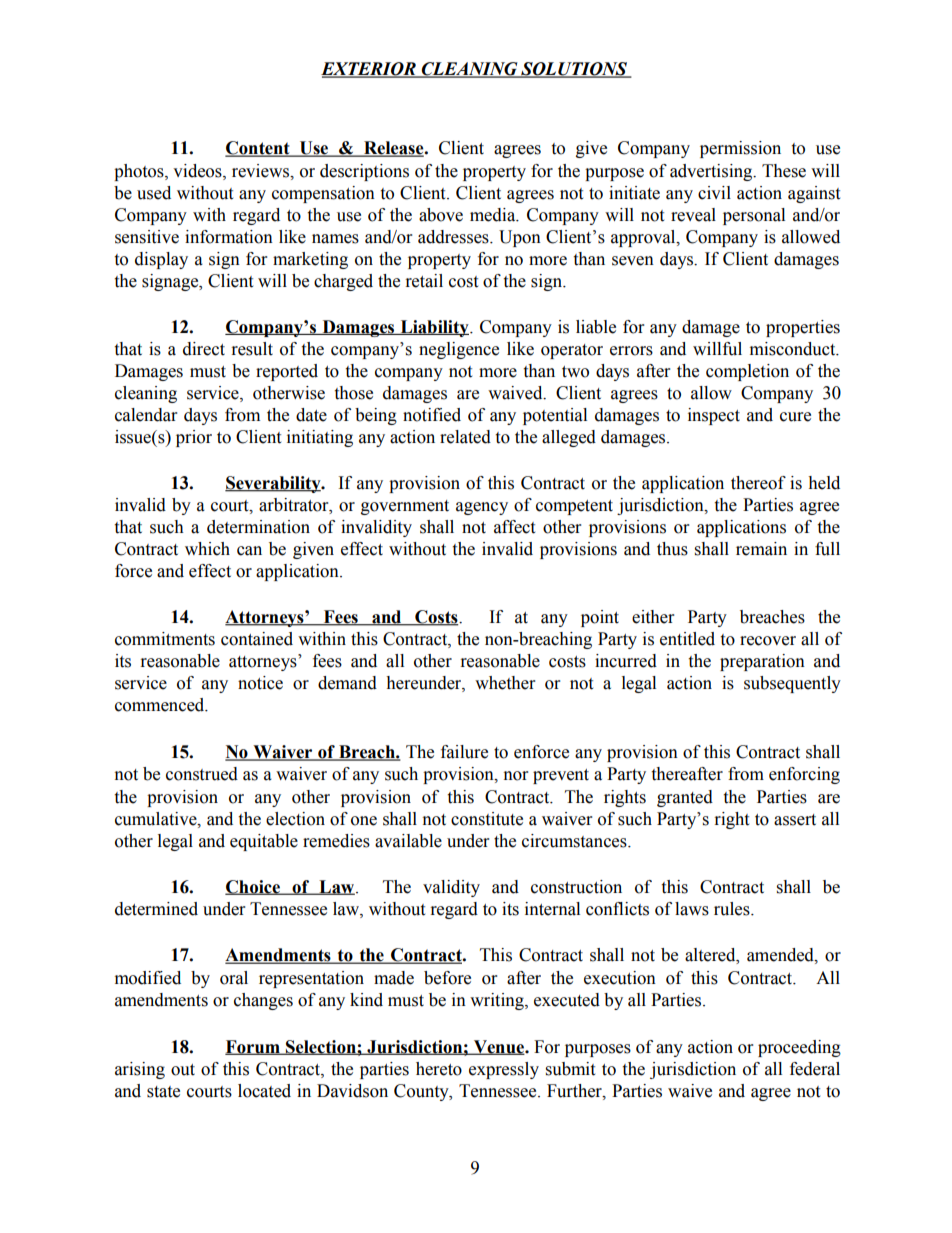  I want to click on which, so click(207, 549).
